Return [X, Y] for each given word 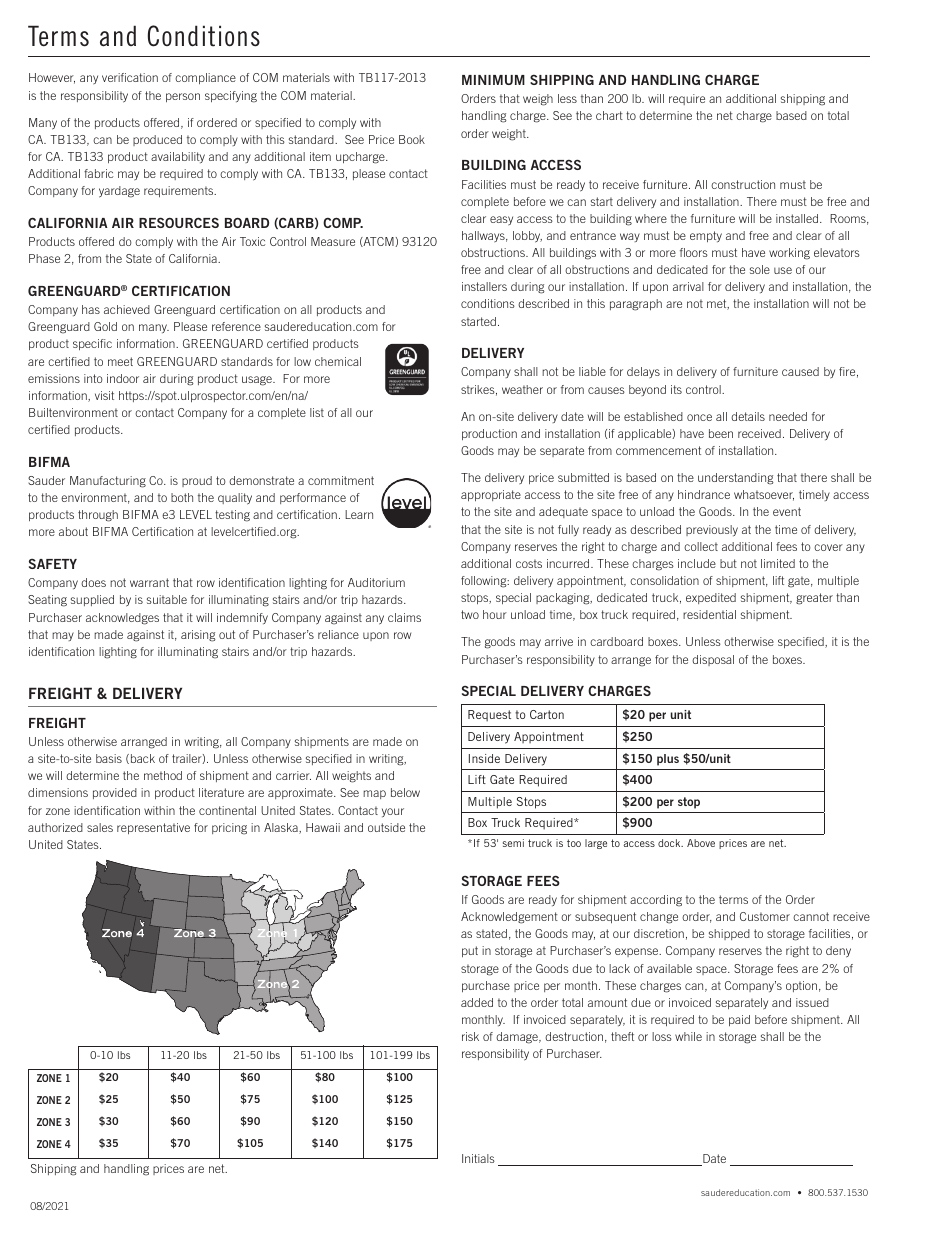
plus [668, 760]
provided [115, 793]
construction [743, 184]
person [183, 97]
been [721, 433]
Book [412, 139]
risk [470, 1036]
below [405, 792]
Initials [478, 1158]
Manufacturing [108, 482]
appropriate [491, 495]
